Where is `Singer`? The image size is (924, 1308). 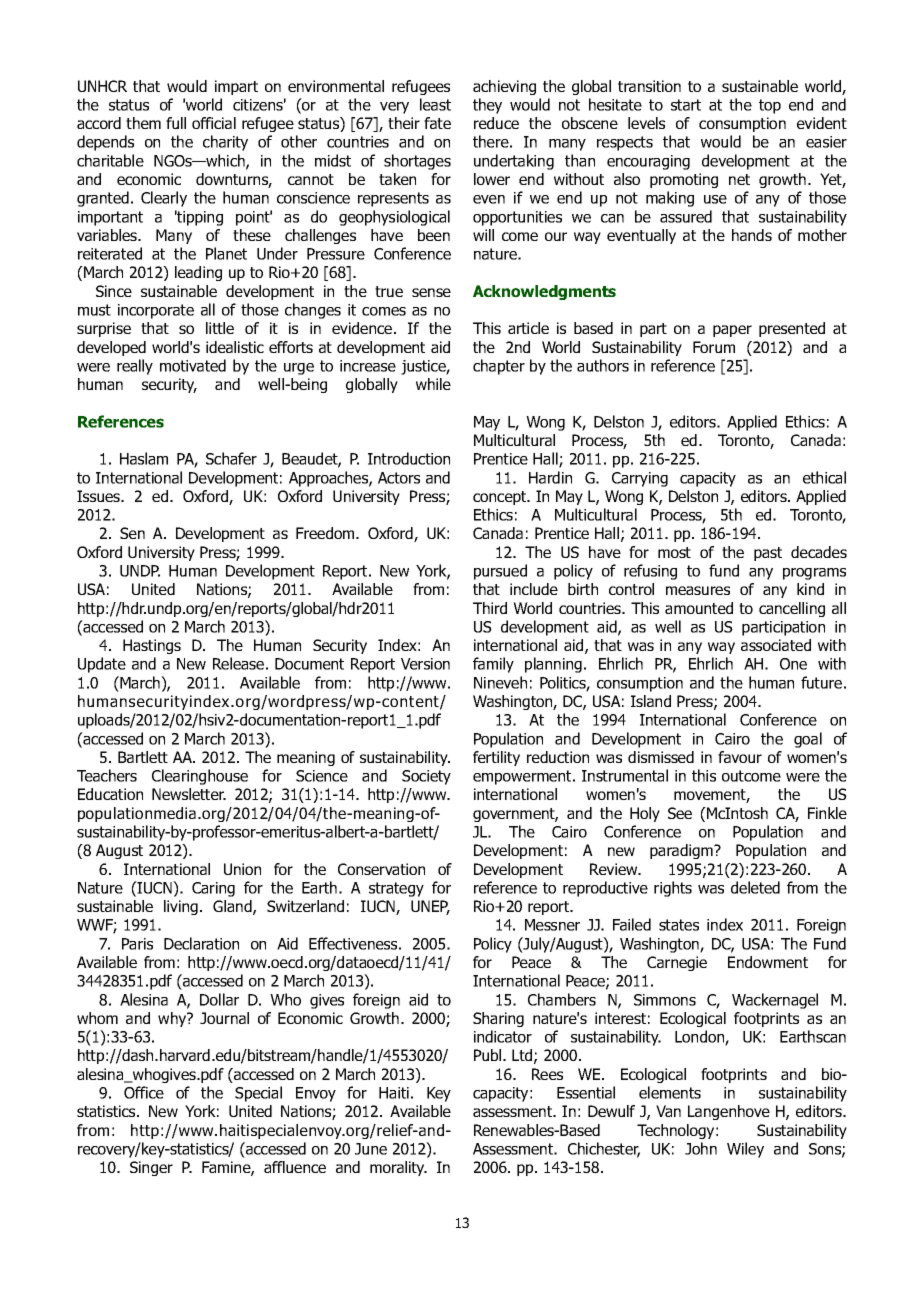 Singer is located at coordinates (151, 1168).
